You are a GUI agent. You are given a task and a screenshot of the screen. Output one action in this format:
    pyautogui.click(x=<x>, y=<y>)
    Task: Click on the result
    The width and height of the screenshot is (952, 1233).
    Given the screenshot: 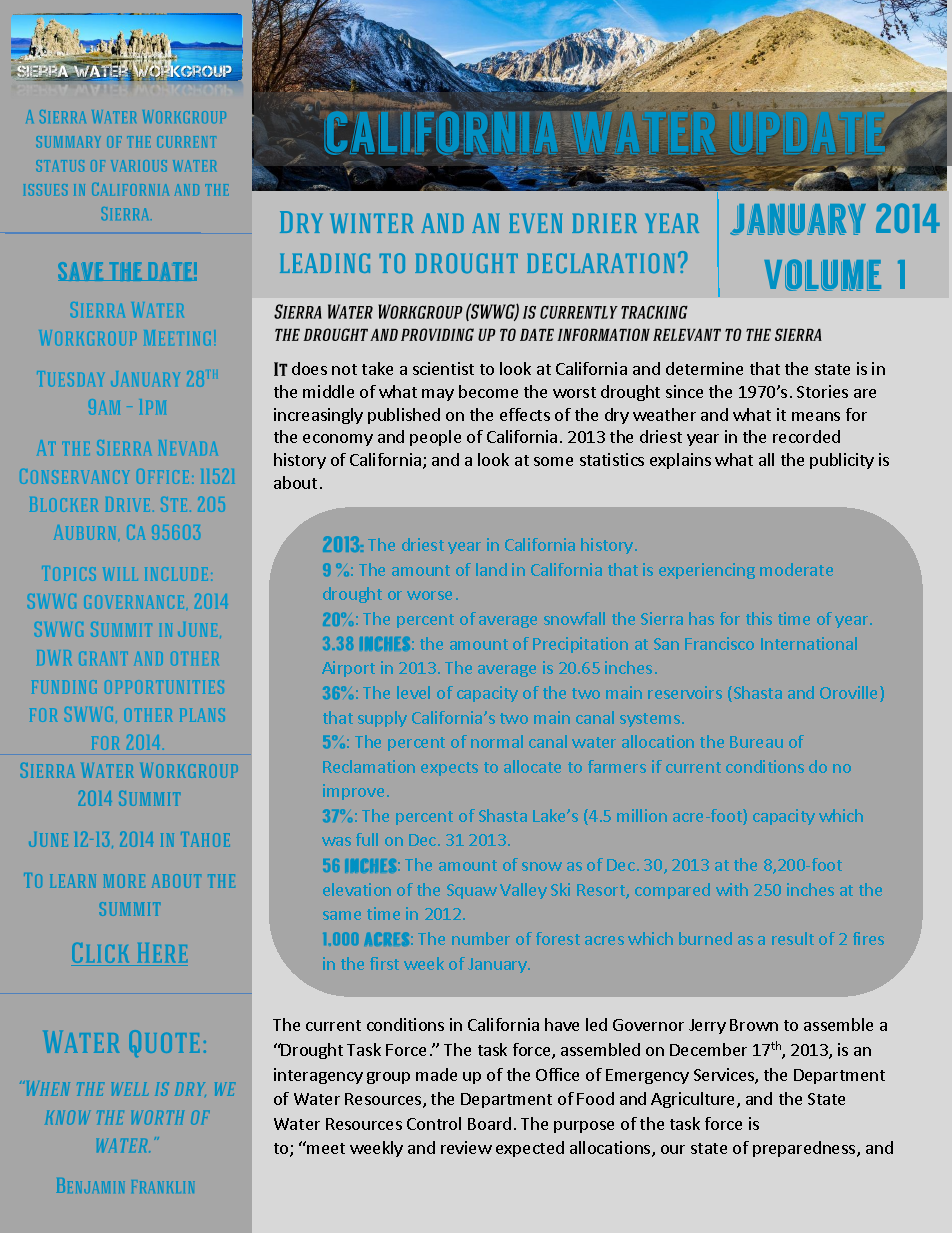 What is the action you would take?
    pyautogui.click(x=793, y=938)
